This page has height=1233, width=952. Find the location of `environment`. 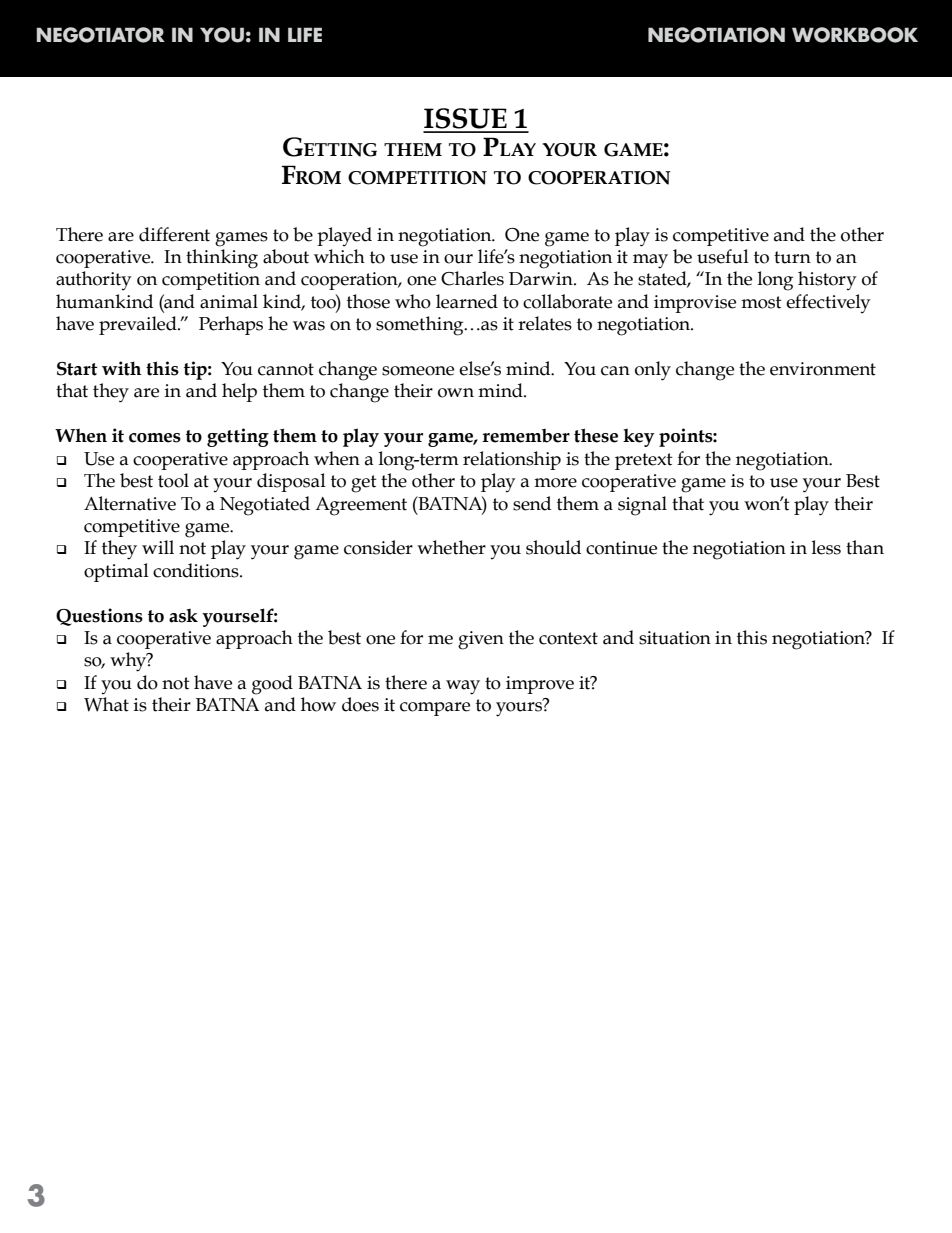

environment is located at coordinates (823, 369).
